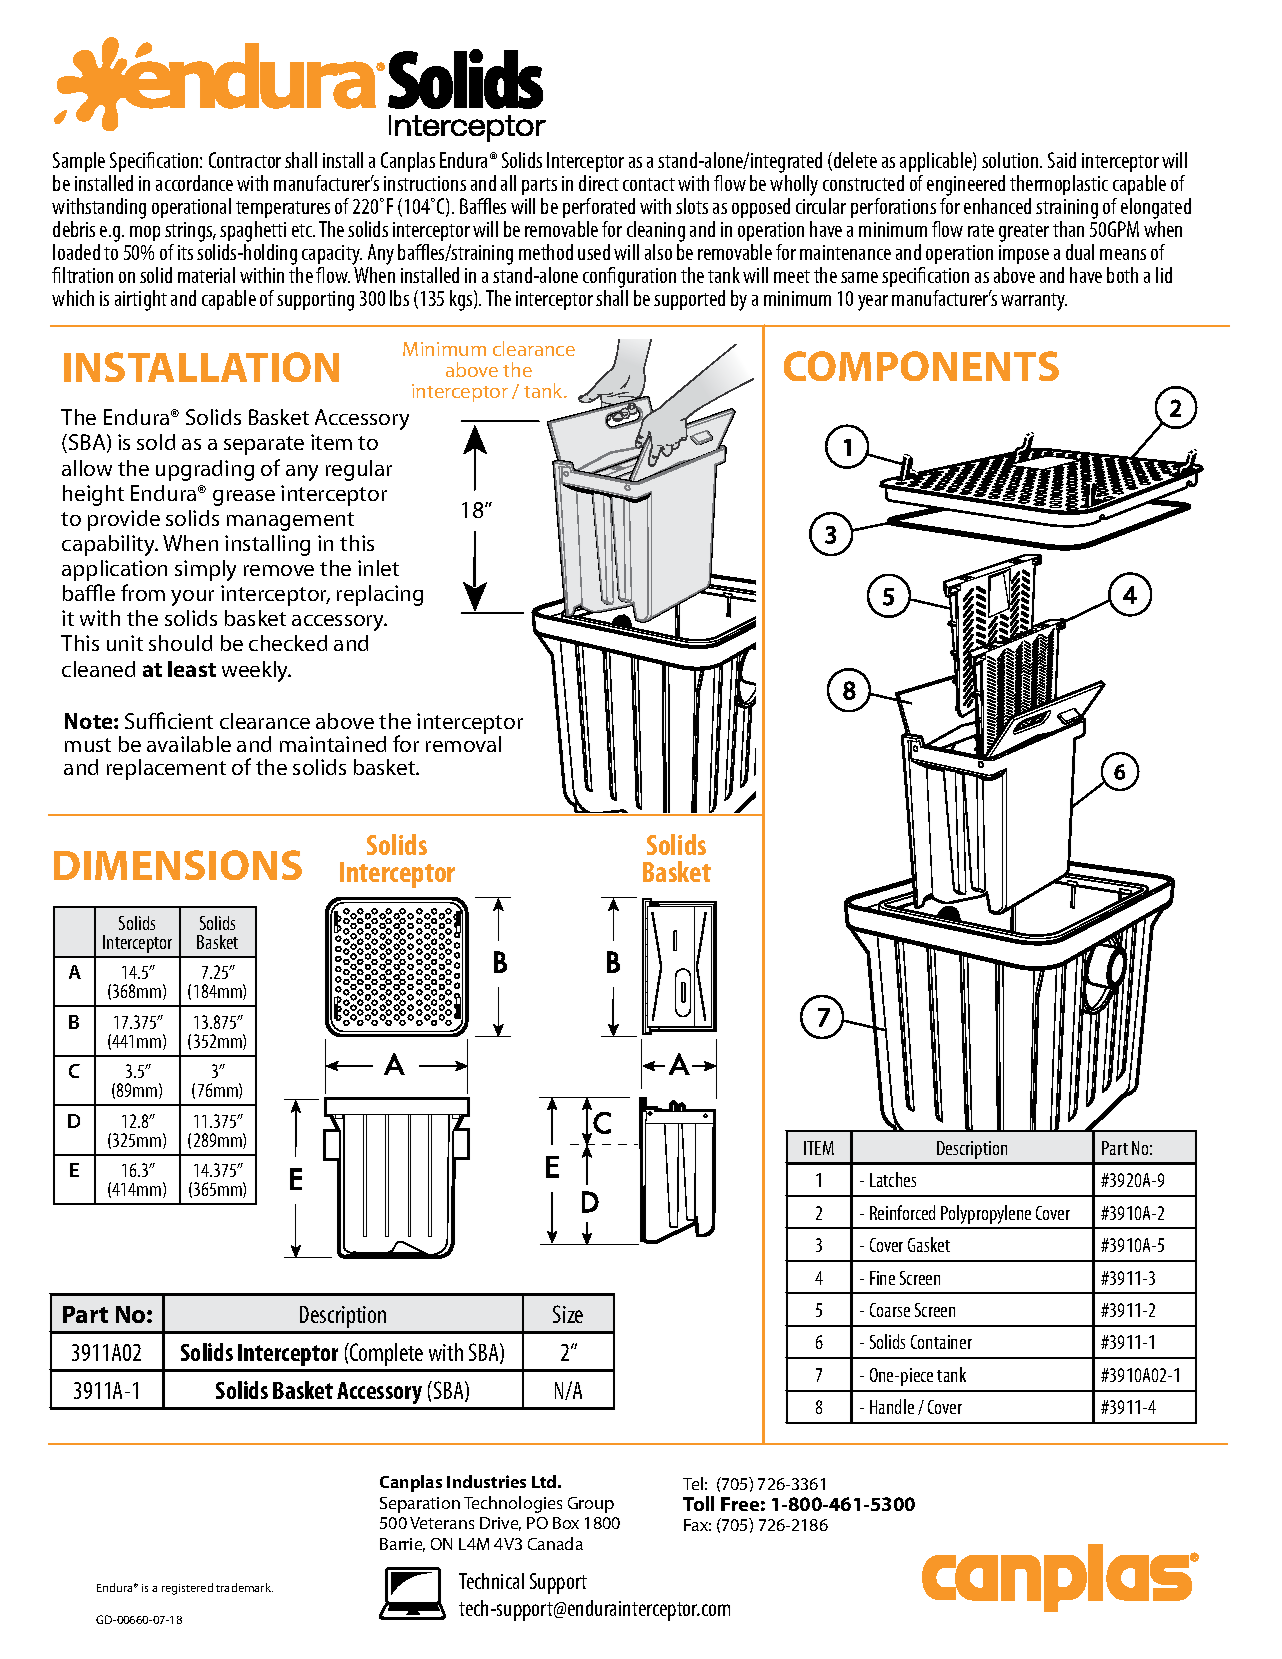  Describe the element at coordinates (997, 206) in the document. I see `enhanced` at that location.
